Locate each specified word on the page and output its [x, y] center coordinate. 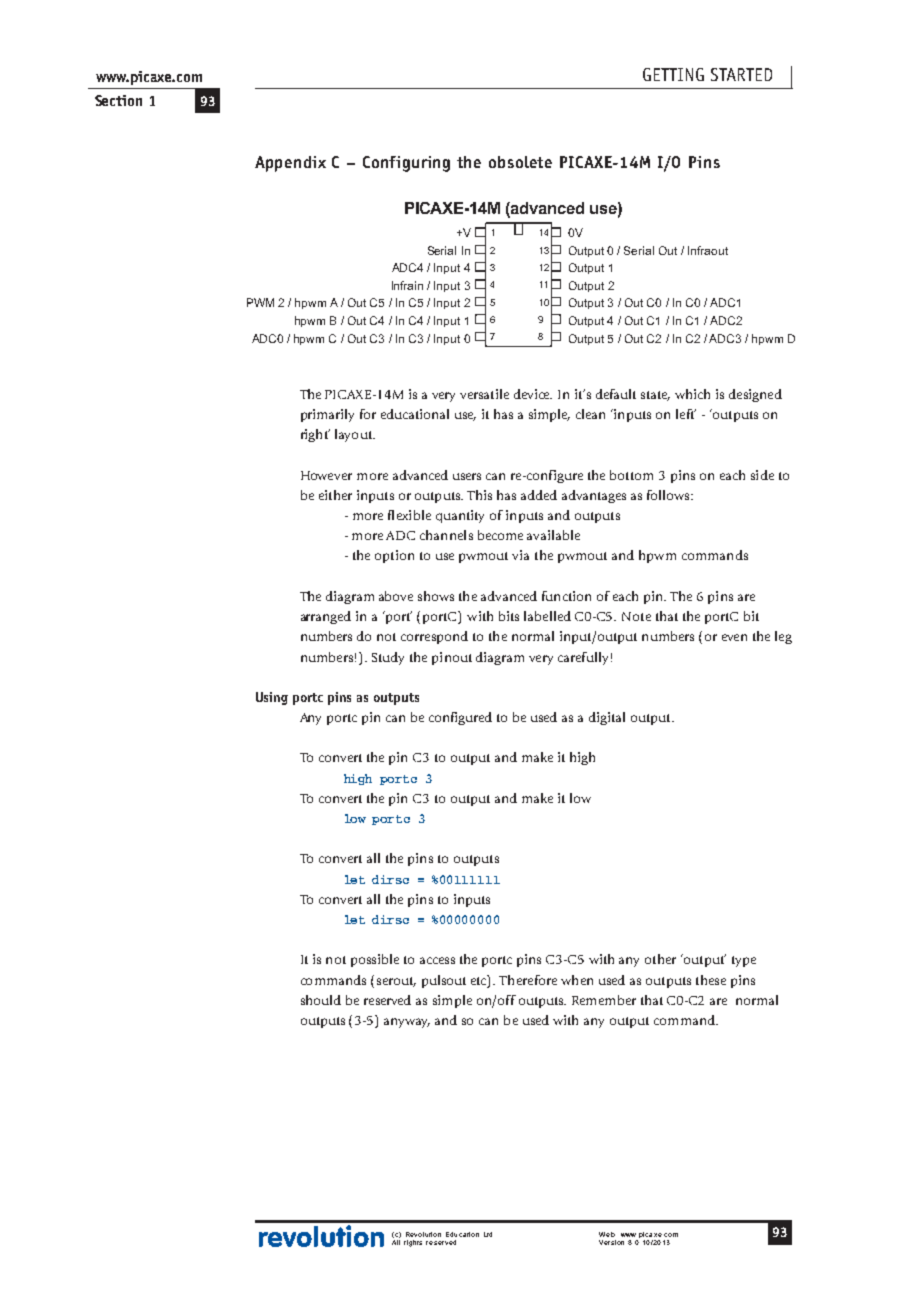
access [437, 960]
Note [636, 616]
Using [272, 698]
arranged [326, 617]
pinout [452, 658]
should [321, 1000]
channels [446, 535]
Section [118, 100]
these [711, 980]
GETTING [673, 74]
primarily [327, 415]
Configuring [406, 164]
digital [607, 718]
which [692, 394]
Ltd [488, 1234]
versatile [484, 394]
